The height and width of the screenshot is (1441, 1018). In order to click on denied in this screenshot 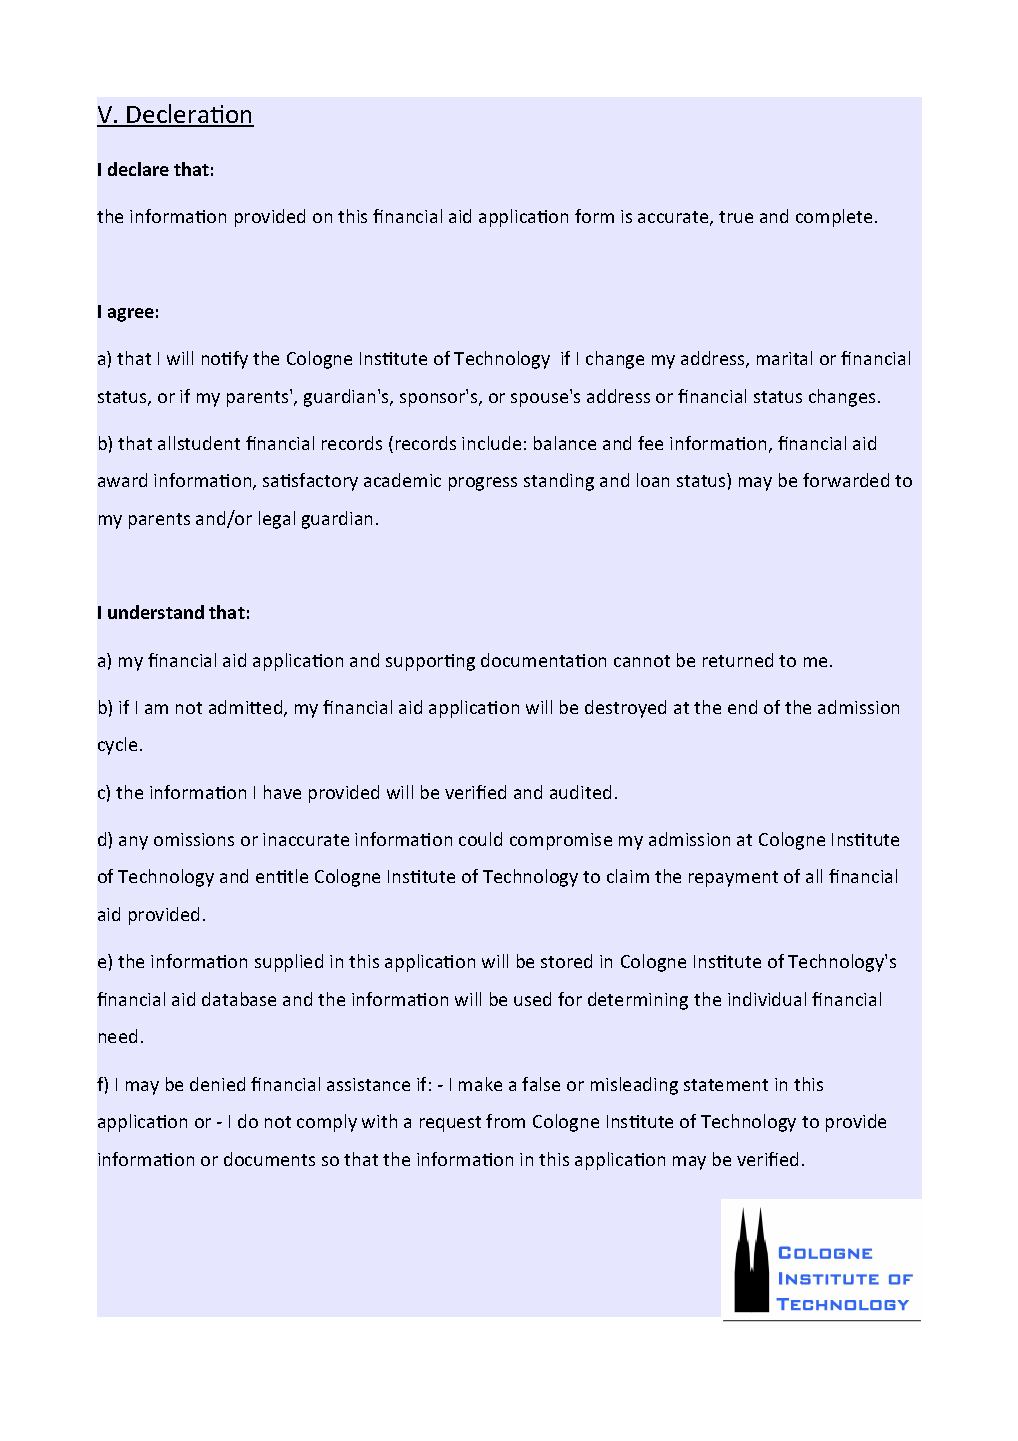, I will do `click(217, 1084)`.
